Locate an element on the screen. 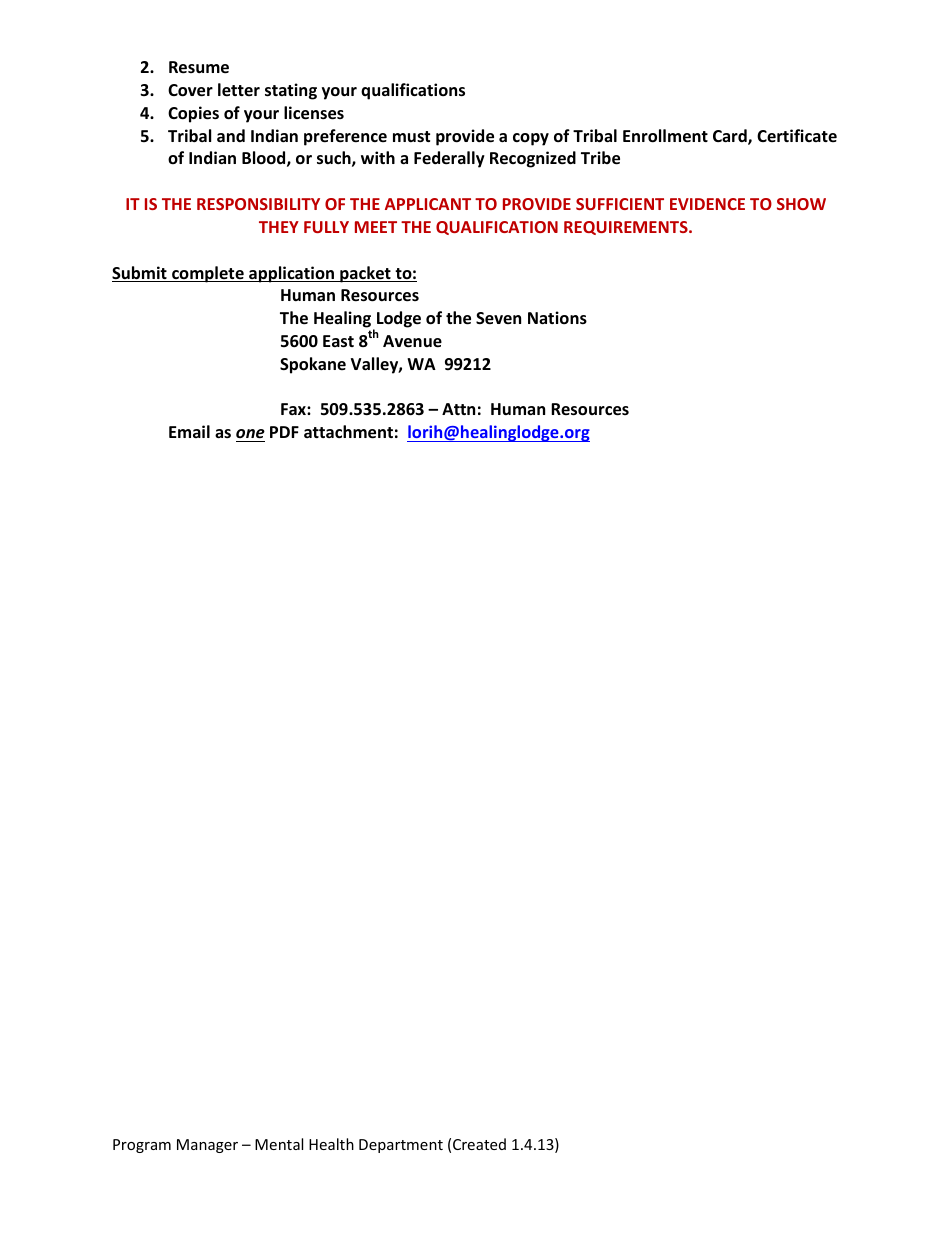 This screenshot has height=1233, width=952. Department is located at coordinates (401, 1146).
